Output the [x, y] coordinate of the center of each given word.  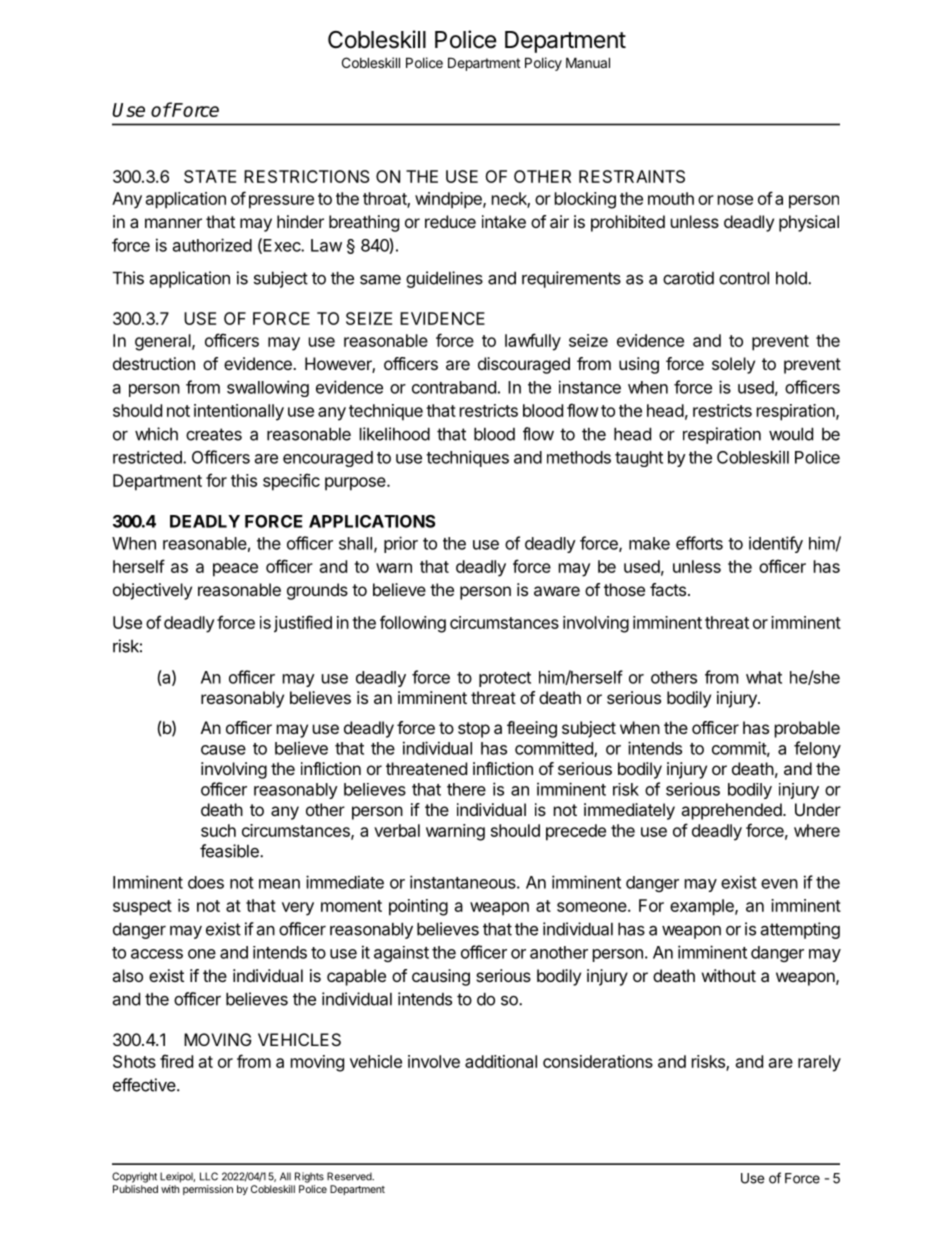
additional [501, 1061]
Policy [543, 64]
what [764, 677]
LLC [209, 1176]
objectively [152, 591]
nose [735, 200]
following [413, 624]
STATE [210, 176]
